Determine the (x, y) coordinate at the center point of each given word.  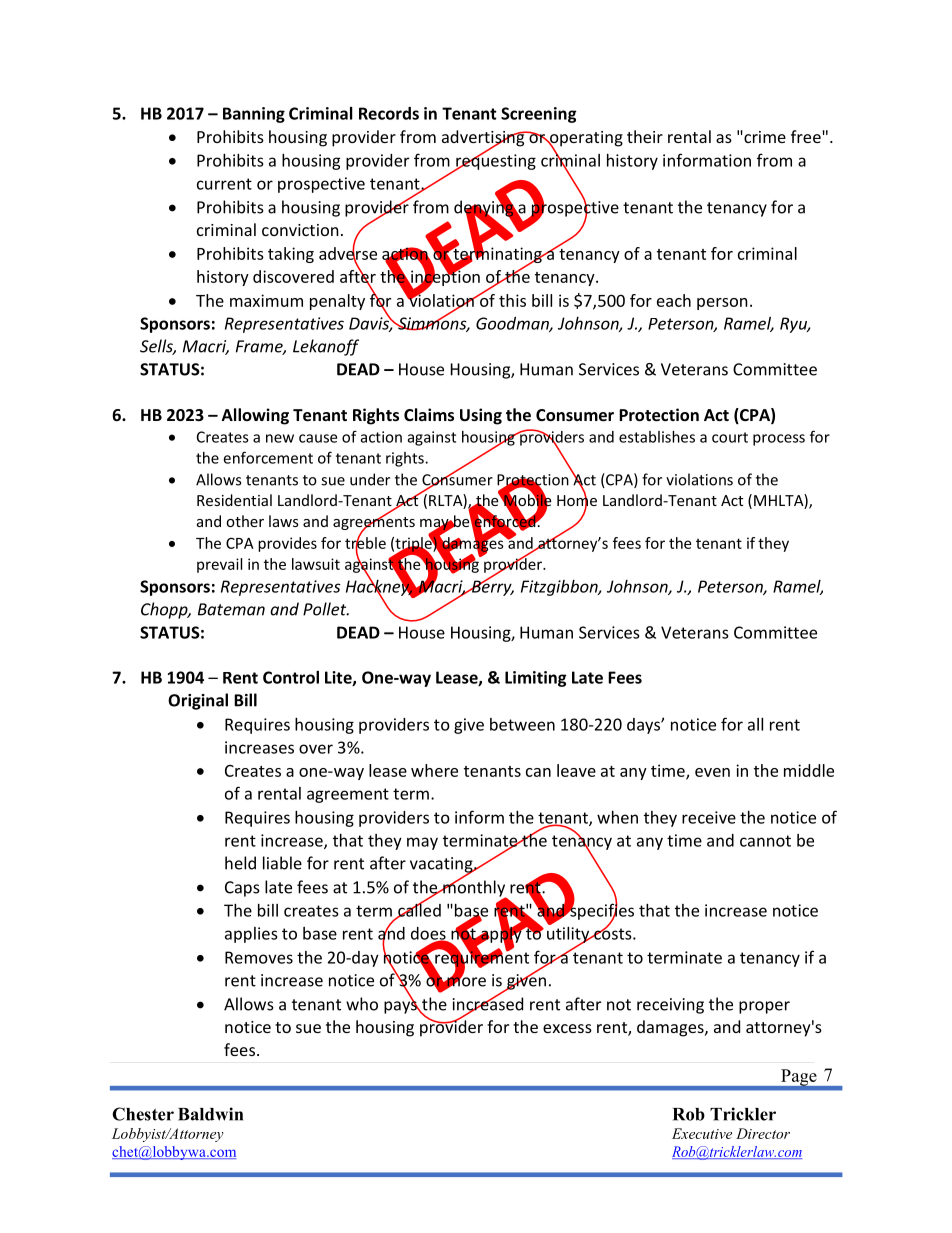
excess (567, 1028)
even (712, 772)
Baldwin (210, 1114)
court (730, 437)
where (434, 770)
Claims (429, 414)
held (240, 863)
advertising (484, 139)
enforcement (268, 457)
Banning (254, 115)
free (806, 136)
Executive (702, 1133)
